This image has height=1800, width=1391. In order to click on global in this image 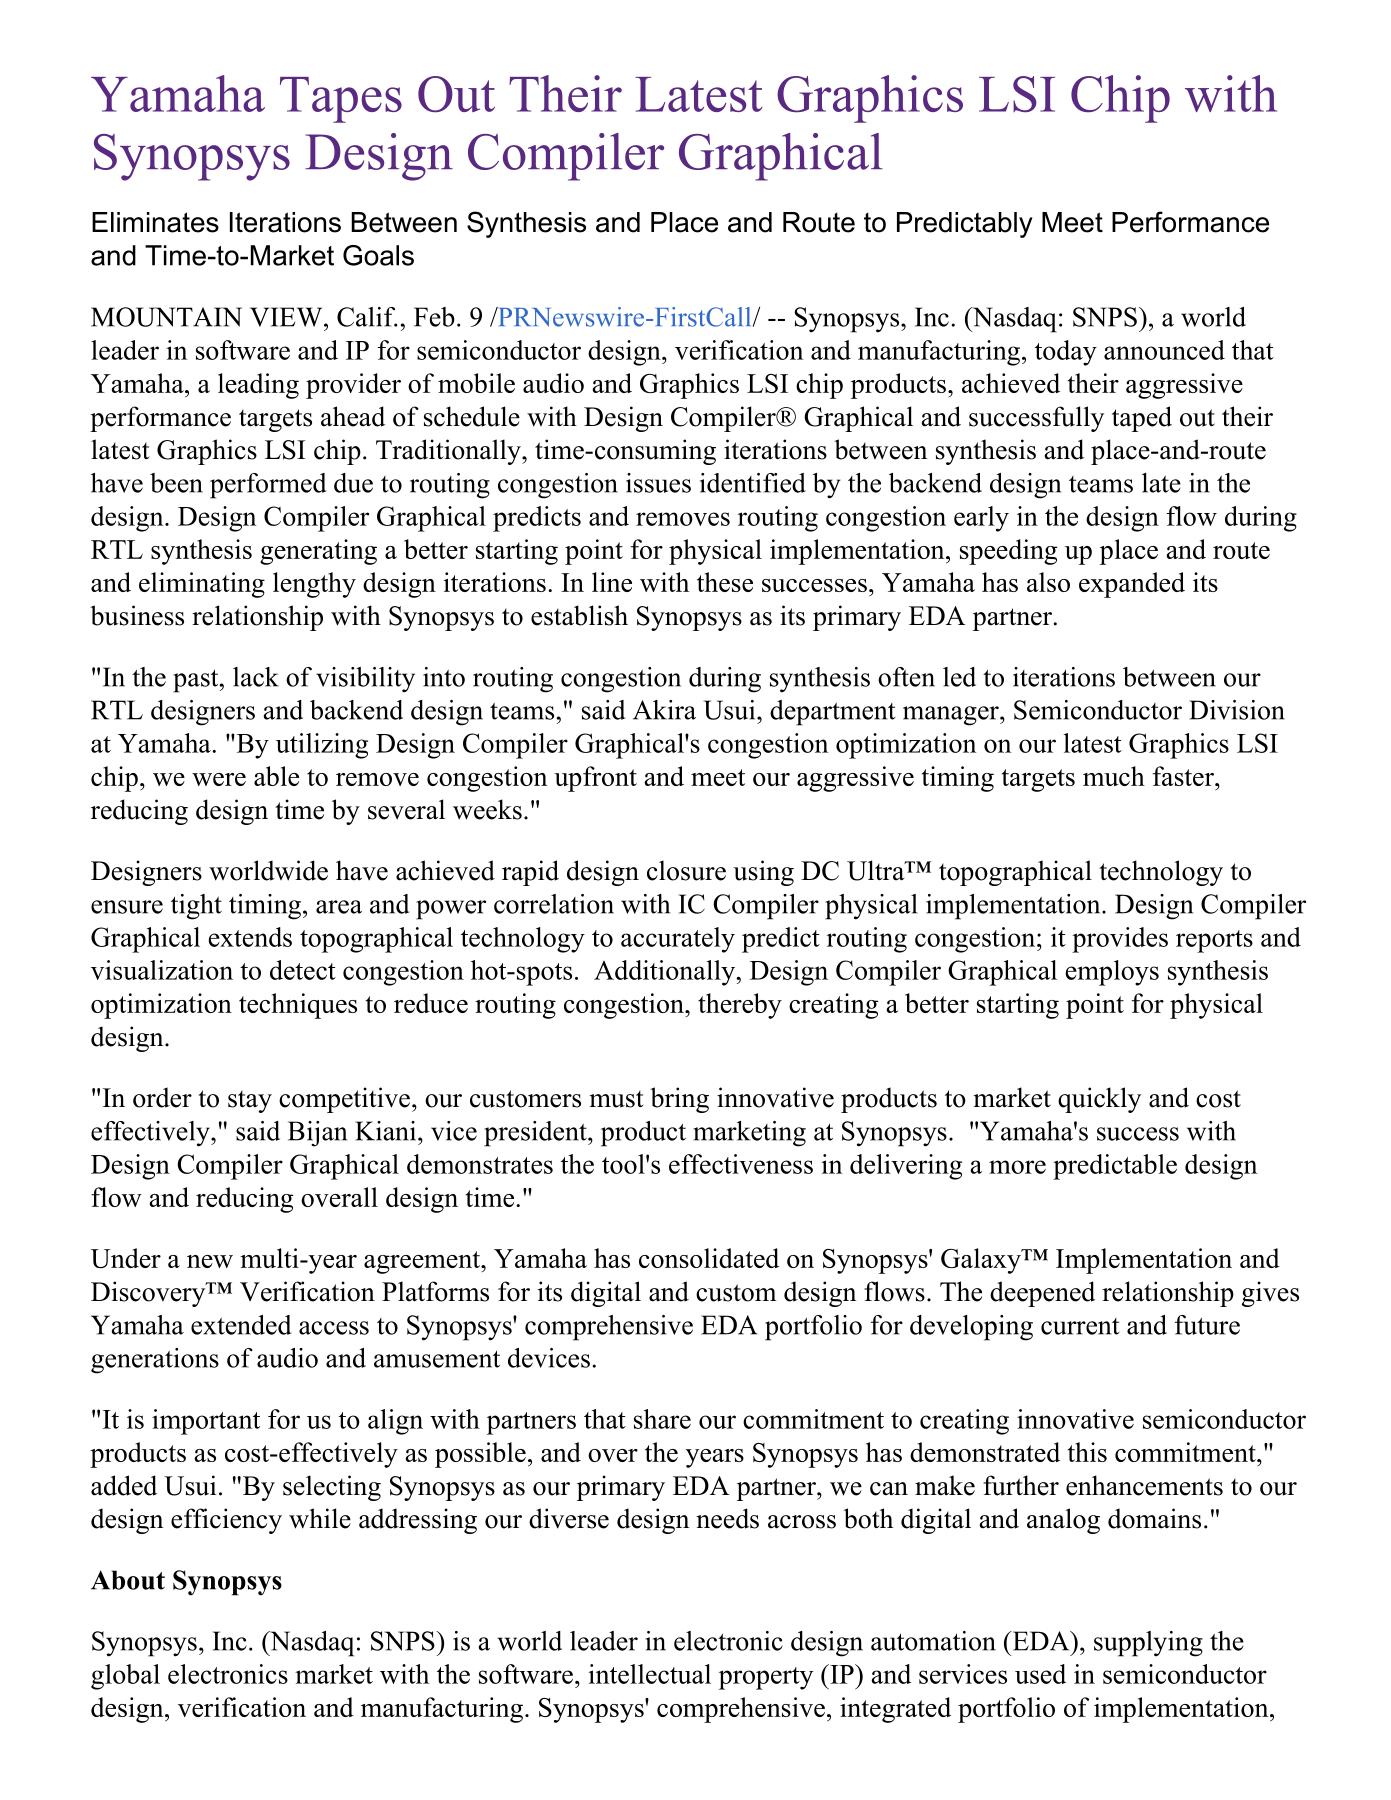, I will do `click(125, 1677)`.
